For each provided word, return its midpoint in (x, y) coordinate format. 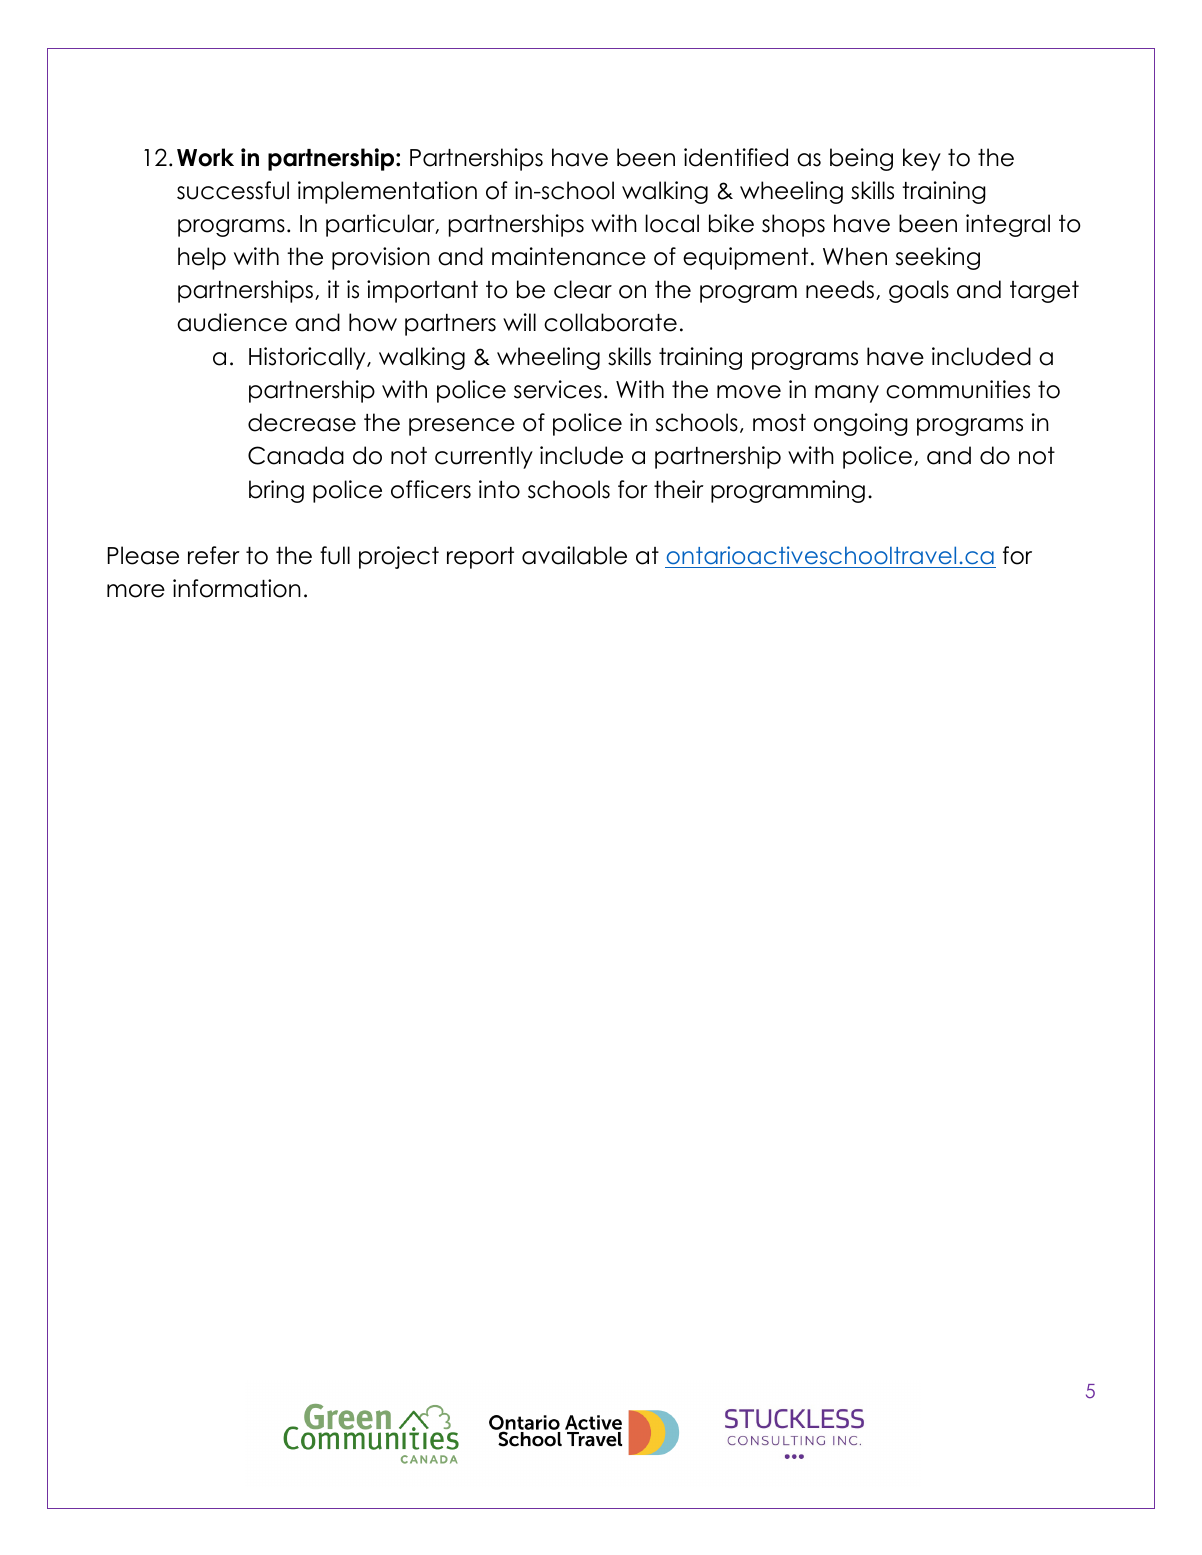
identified (736, 157)
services (558, 389)
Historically (308, 358)
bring (276, 491)
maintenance (569, 256)
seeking (938, 258)
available (574, 555)
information (237, 588)
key (922, 159)
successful (233, 190)
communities (958, 389)
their (679, 489)
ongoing (861, 424)
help (202, 258)
